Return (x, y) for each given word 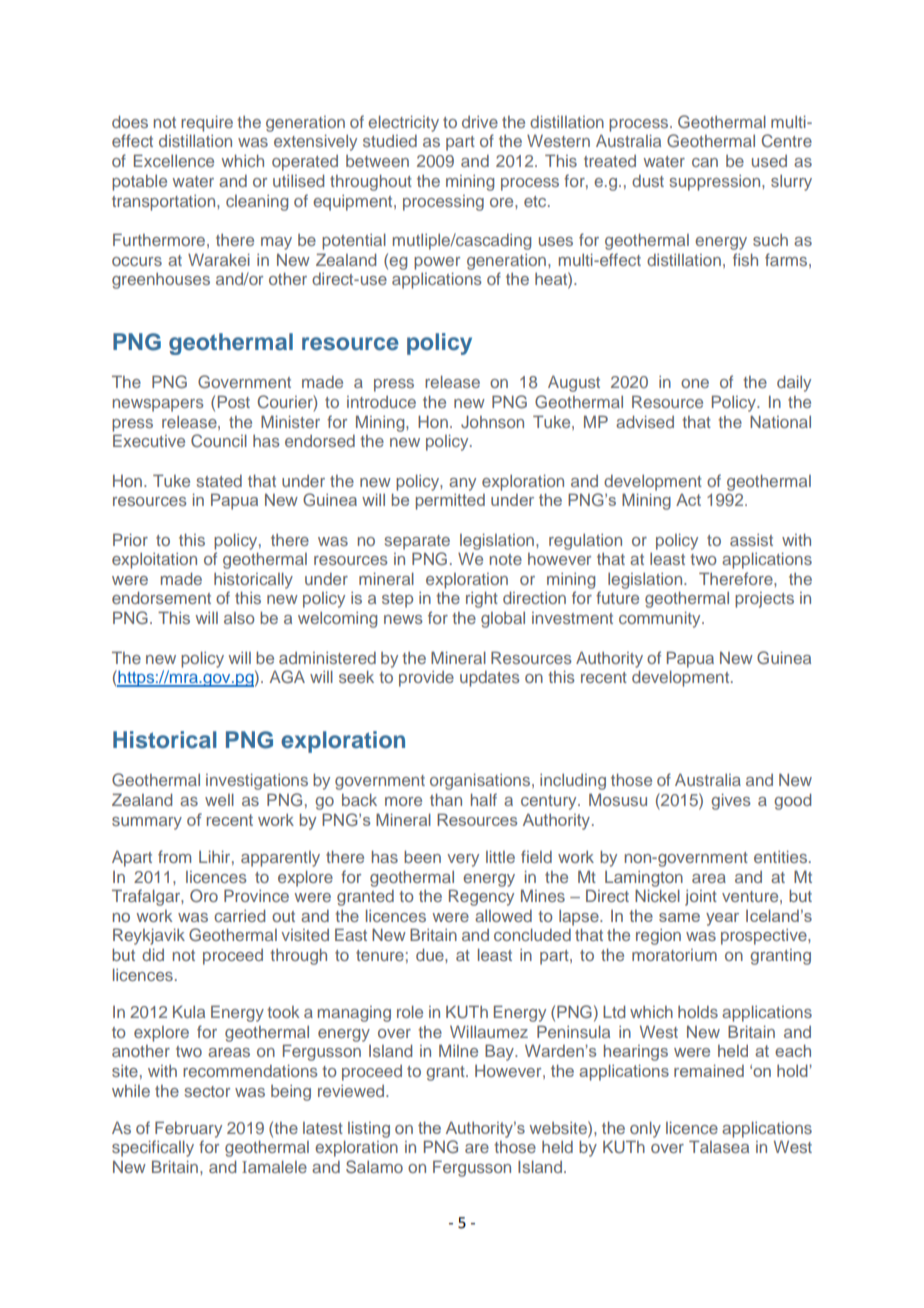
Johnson (492, 422)
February (188, 1129)
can (705, 162)
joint (701, 898)
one (695, 383)
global (503, 620)
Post (234, 401)
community (661, 619)
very (463, 860)
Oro (204, 896)
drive (480, 122)
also (239, 618)
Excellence (174, 160)
